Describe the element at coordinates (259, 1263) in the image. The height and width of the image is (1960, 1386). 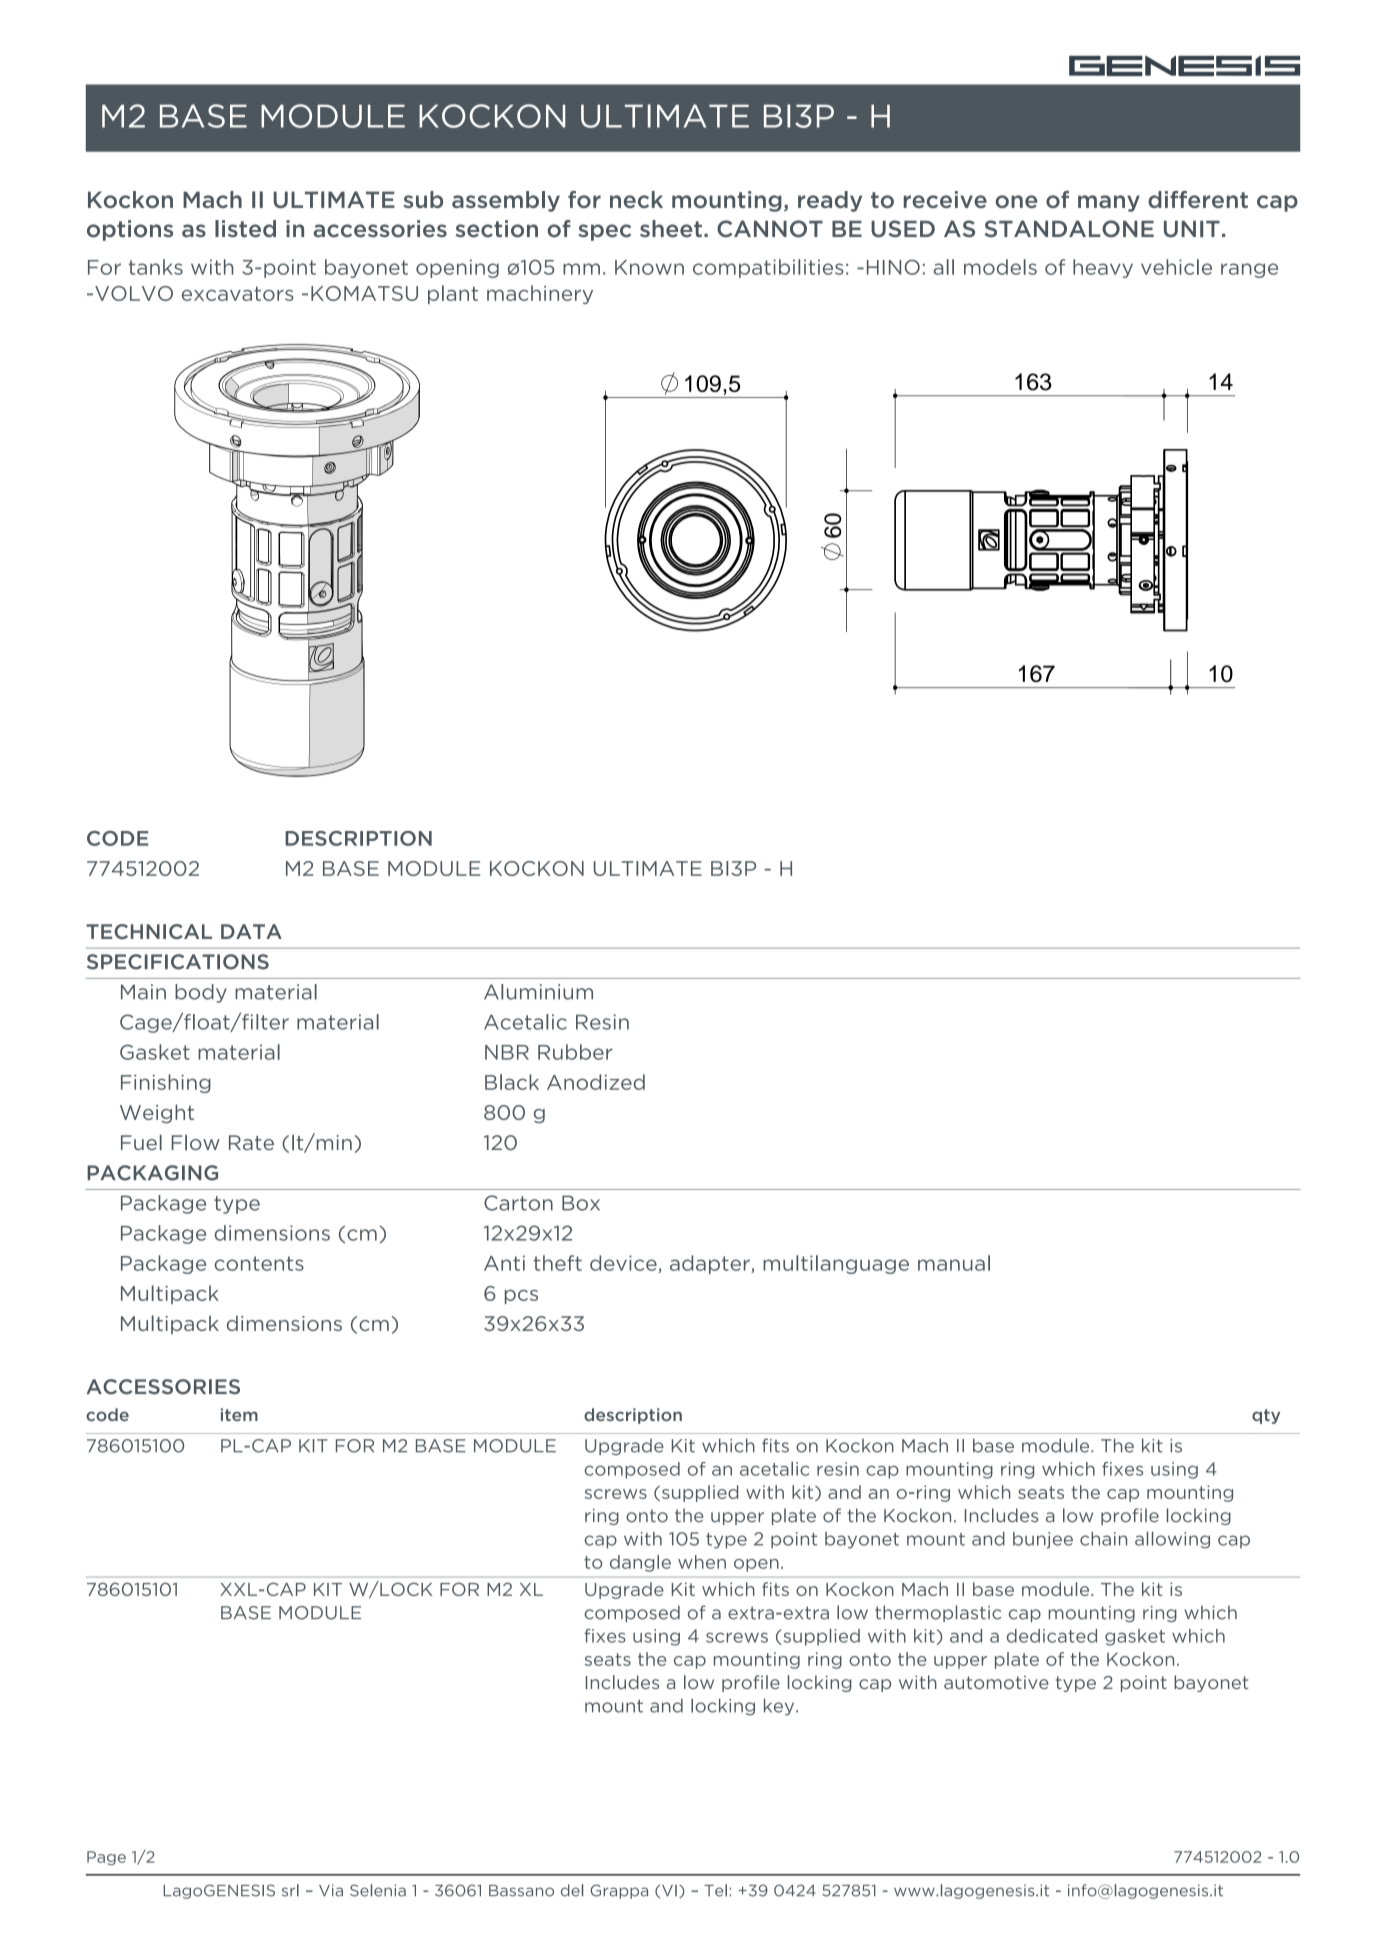
I see `contents` at that location.
